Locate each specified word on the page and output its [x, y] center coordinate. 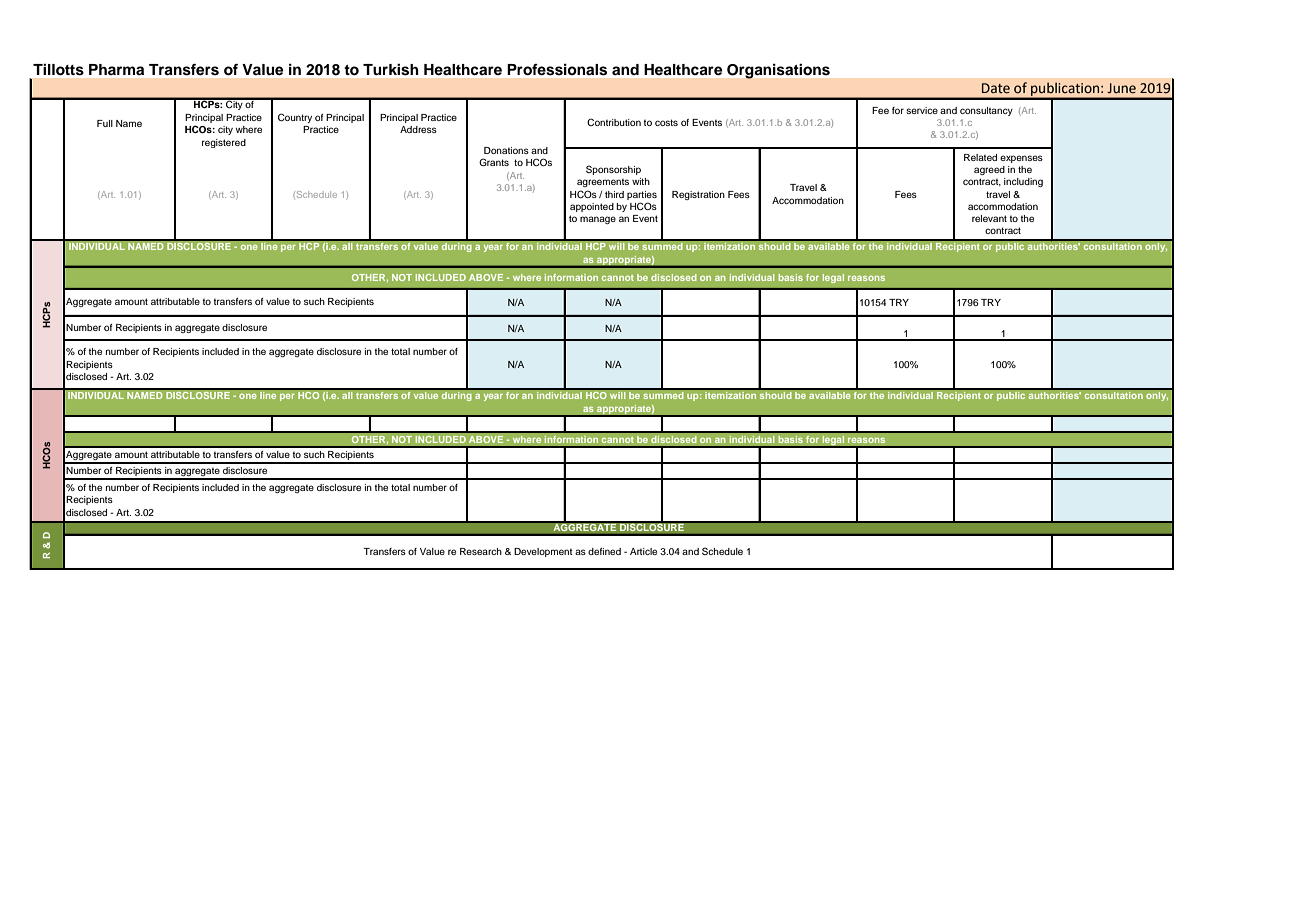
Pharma [116, 69]
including [1023, 182]
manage [598, 220]
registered [224, 143]
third [614, 194]
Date [996, 88]
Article [643, 551]
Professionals [557, 70]
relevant [989, 218]
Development [543, 552]
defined [604, 551]
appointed [592, 207]
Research [481, 551]
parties [642, 195]
